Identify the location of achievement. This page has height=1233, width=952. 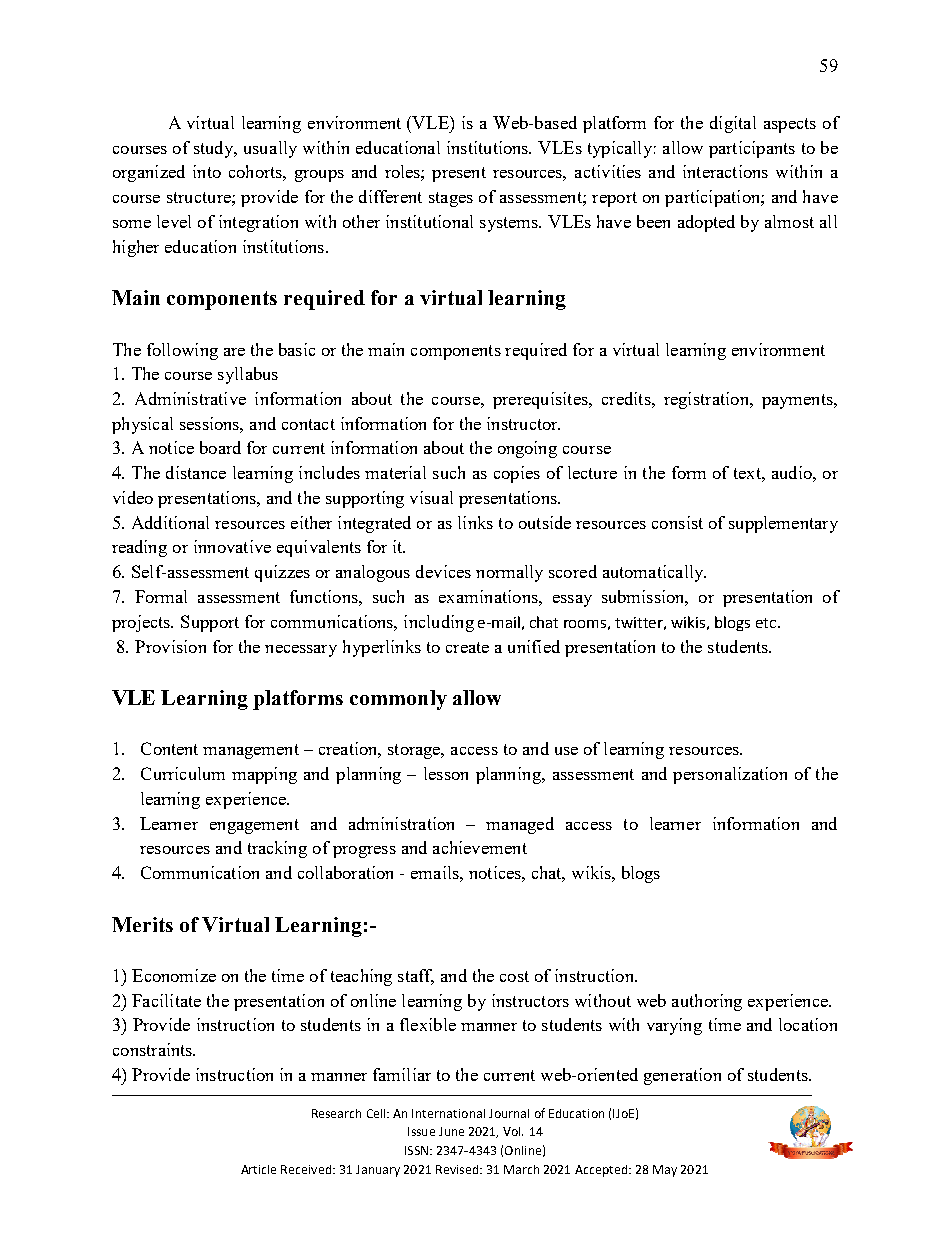
(480, 847).
